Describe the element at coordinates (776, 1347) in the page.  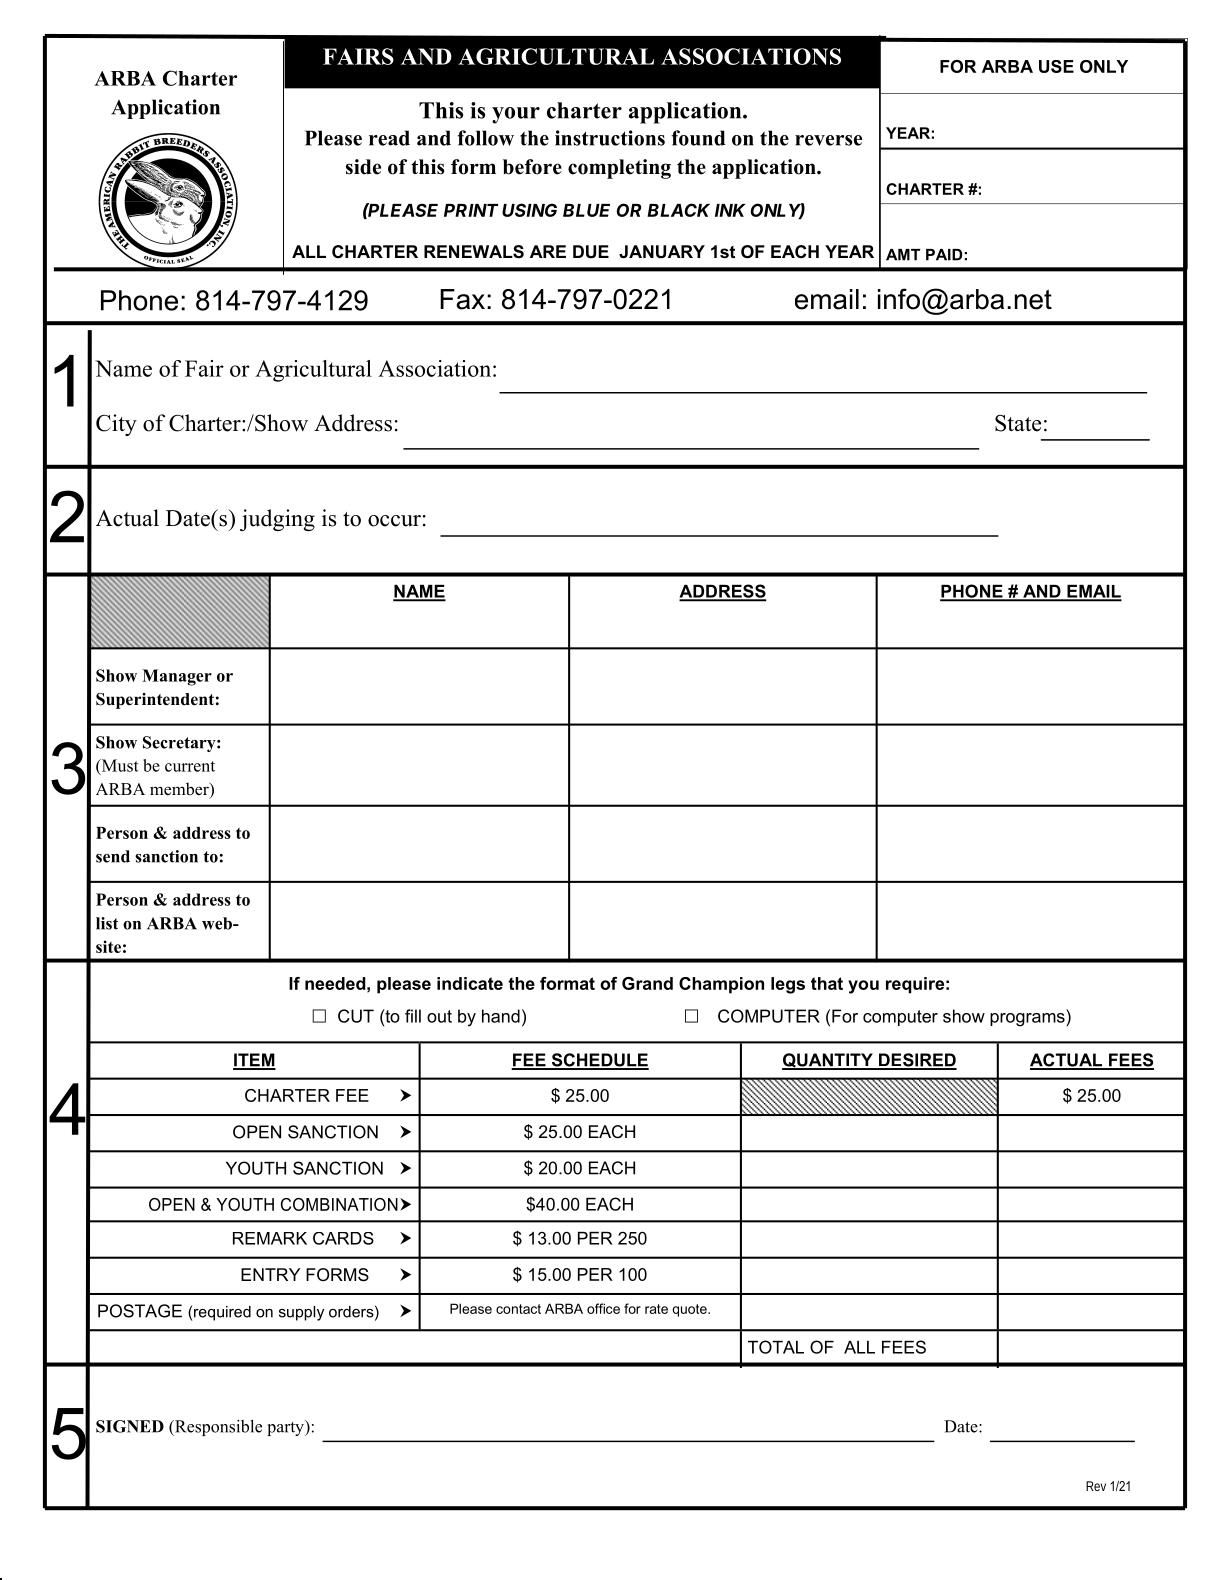
I see `TOTAL` at that location.
